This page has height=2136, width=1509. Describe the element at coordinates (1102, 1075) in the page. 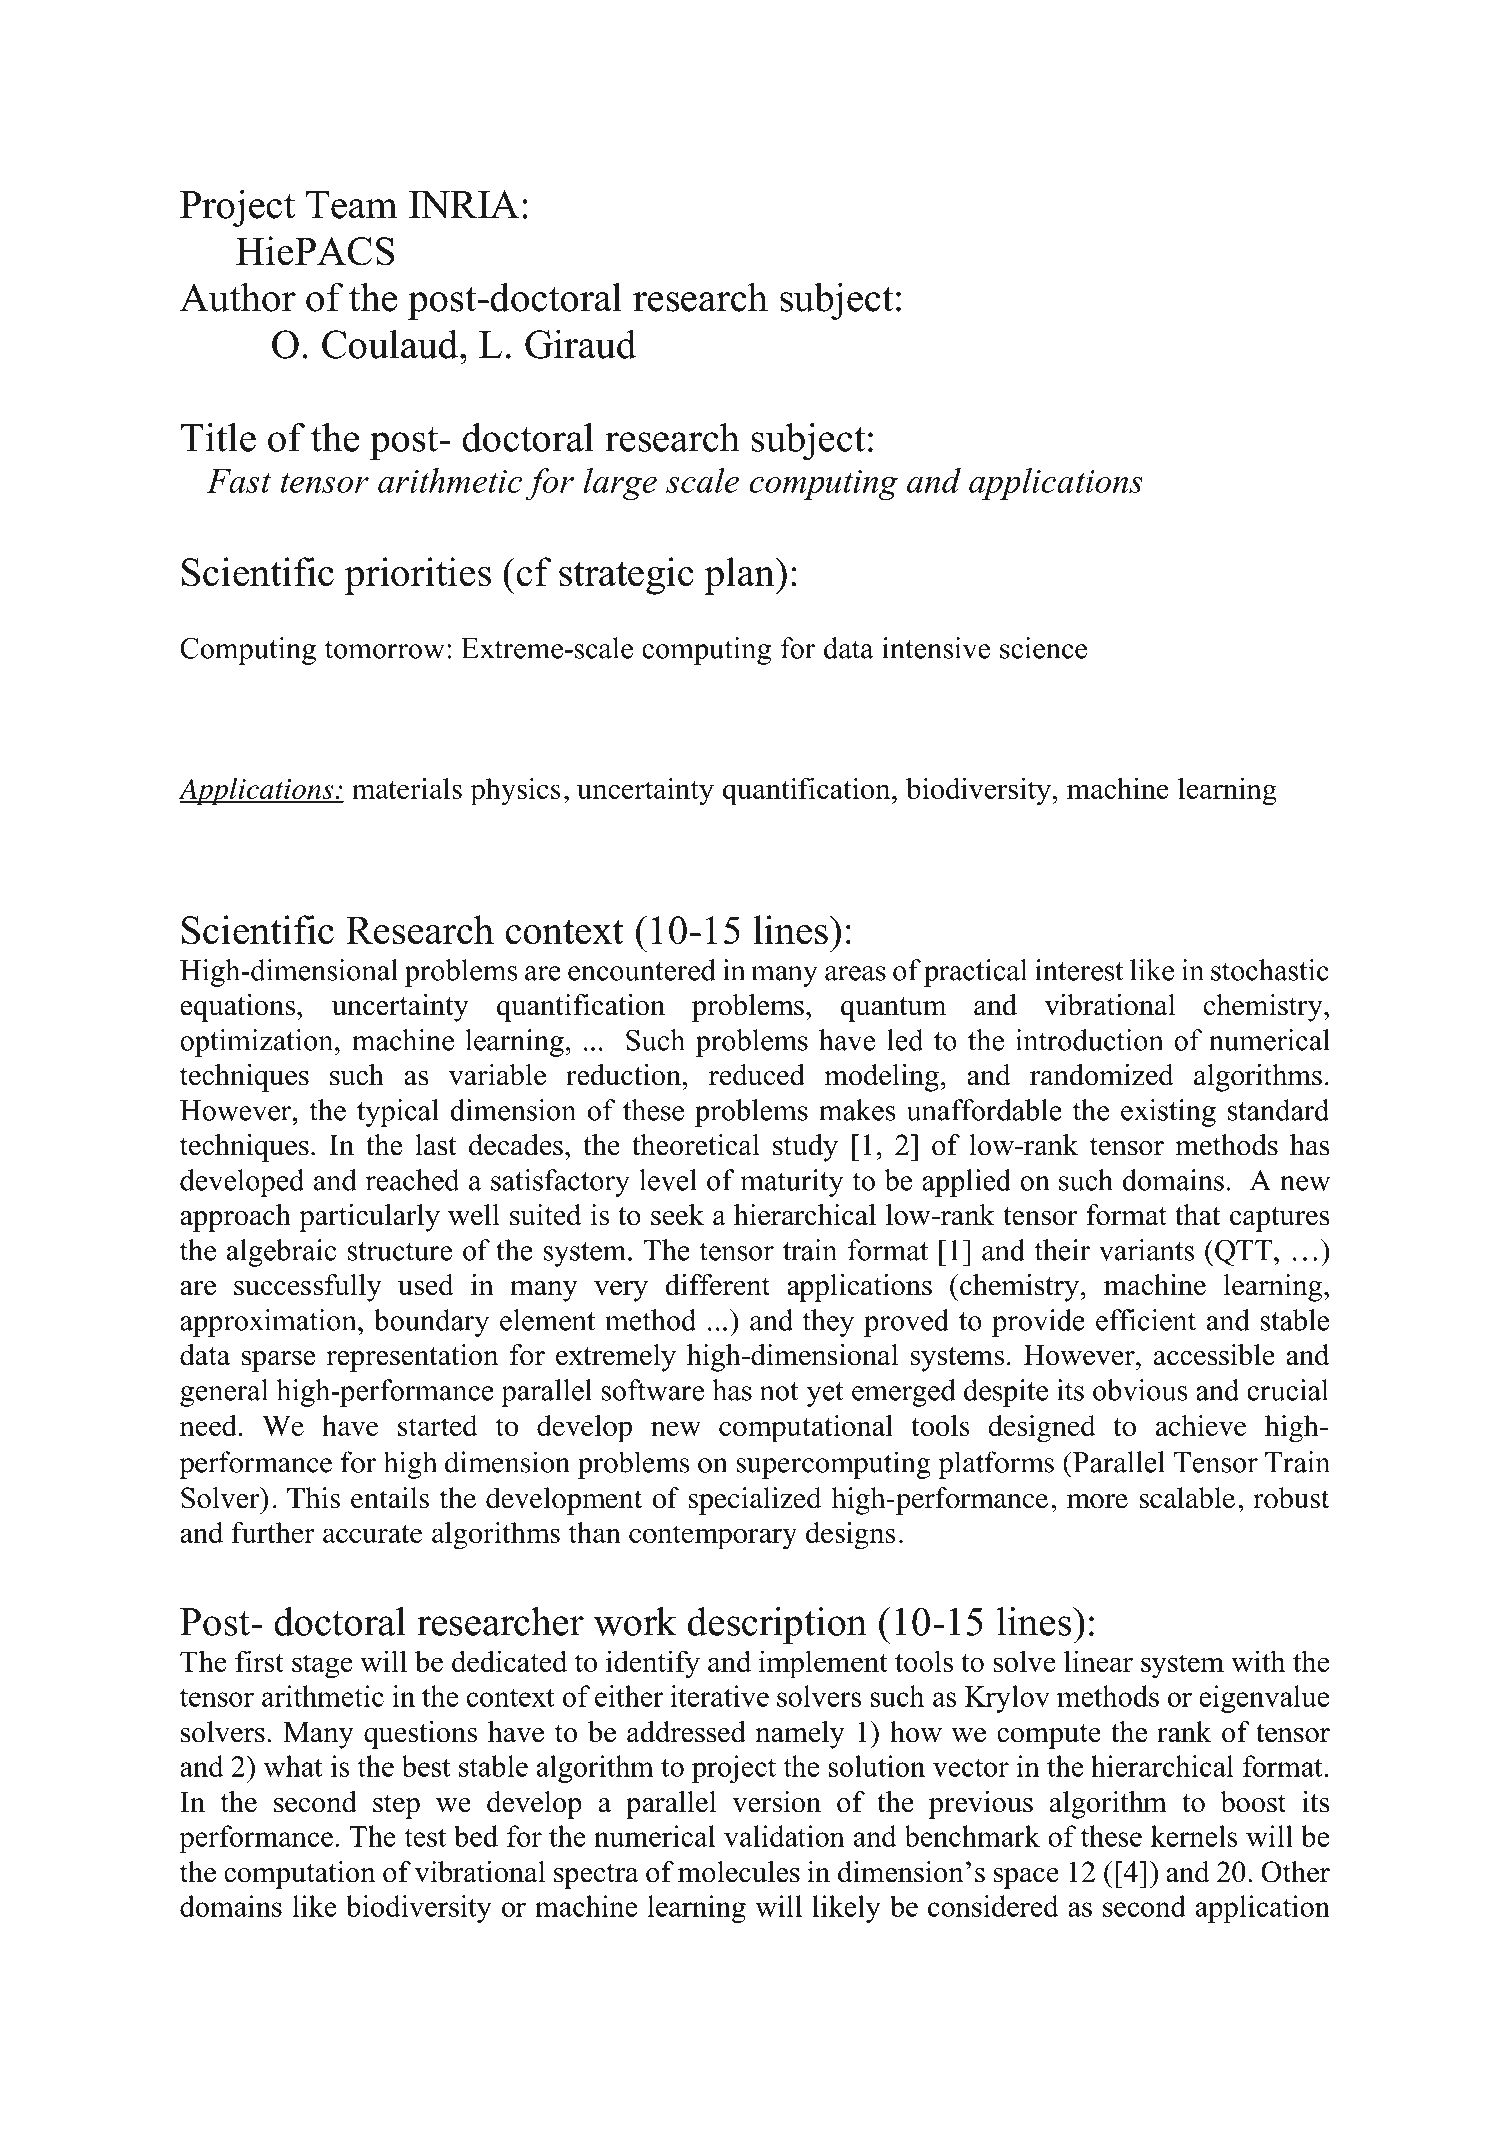

I see `randomized` at that location.
